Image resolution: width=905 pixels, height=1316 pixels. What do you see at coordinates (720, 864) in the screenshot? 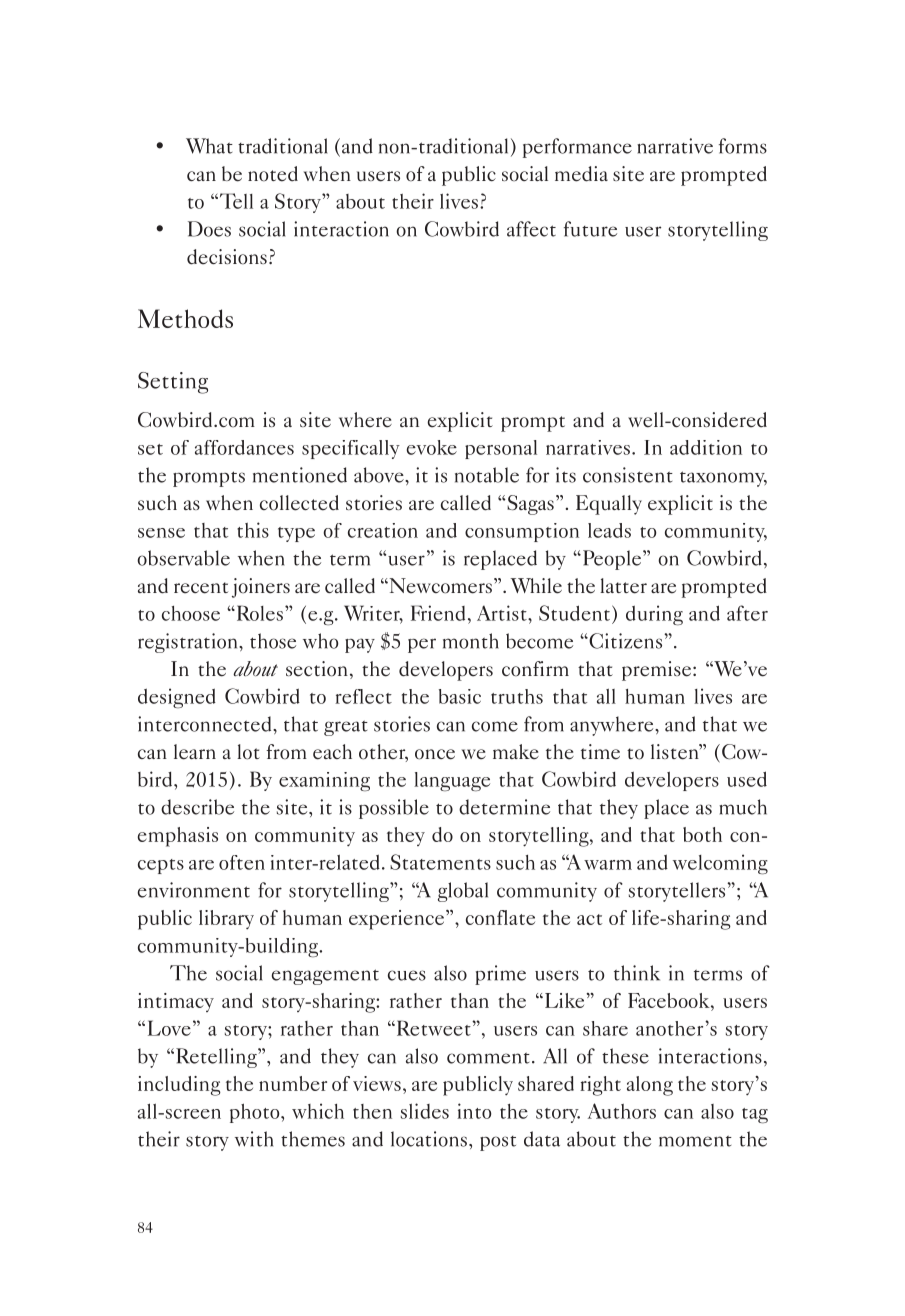
I see `welcoming` at bounding box center [720, 864].
